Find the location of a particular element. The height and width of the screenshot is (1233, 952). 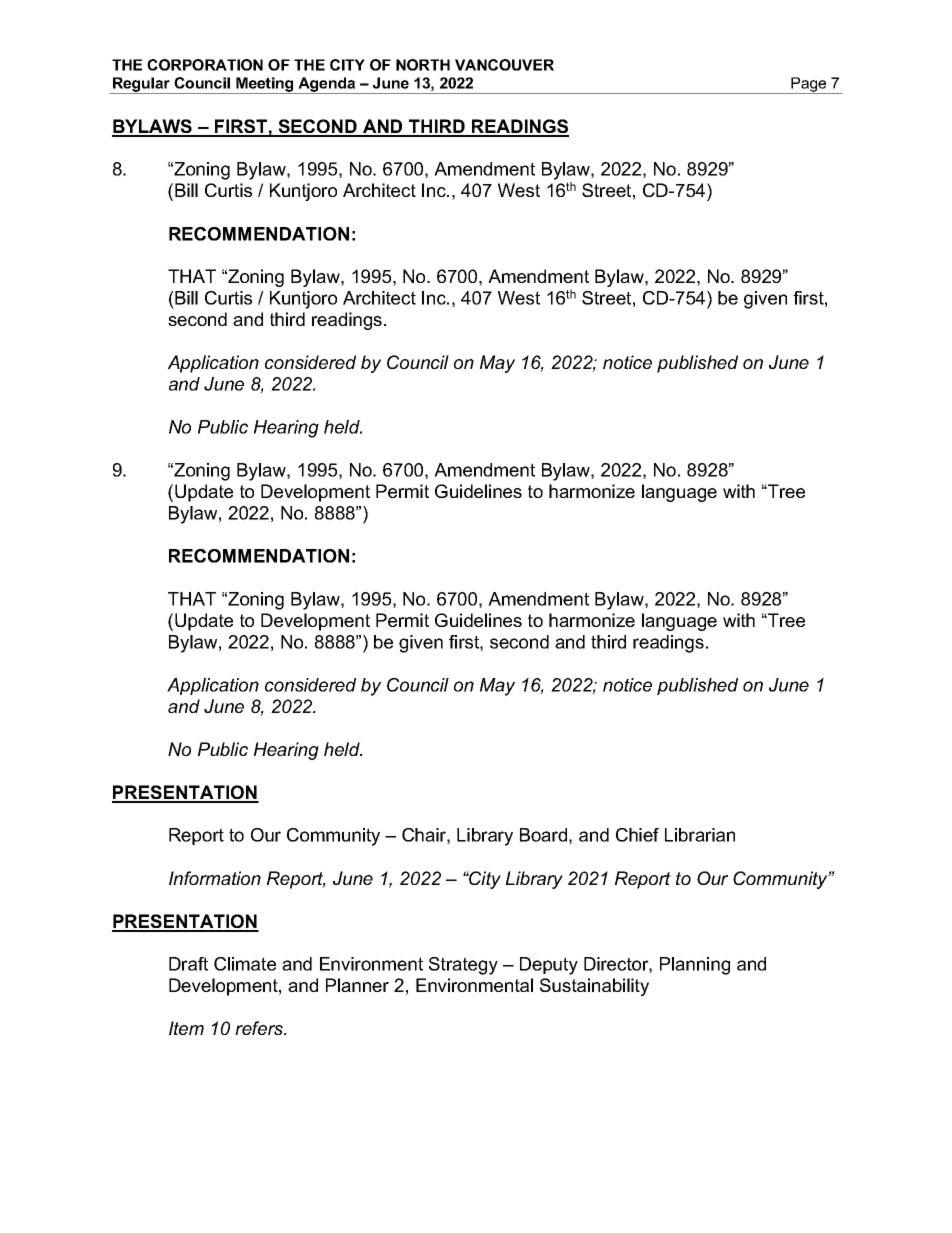

Item is located at coordinates (186, 1028).
